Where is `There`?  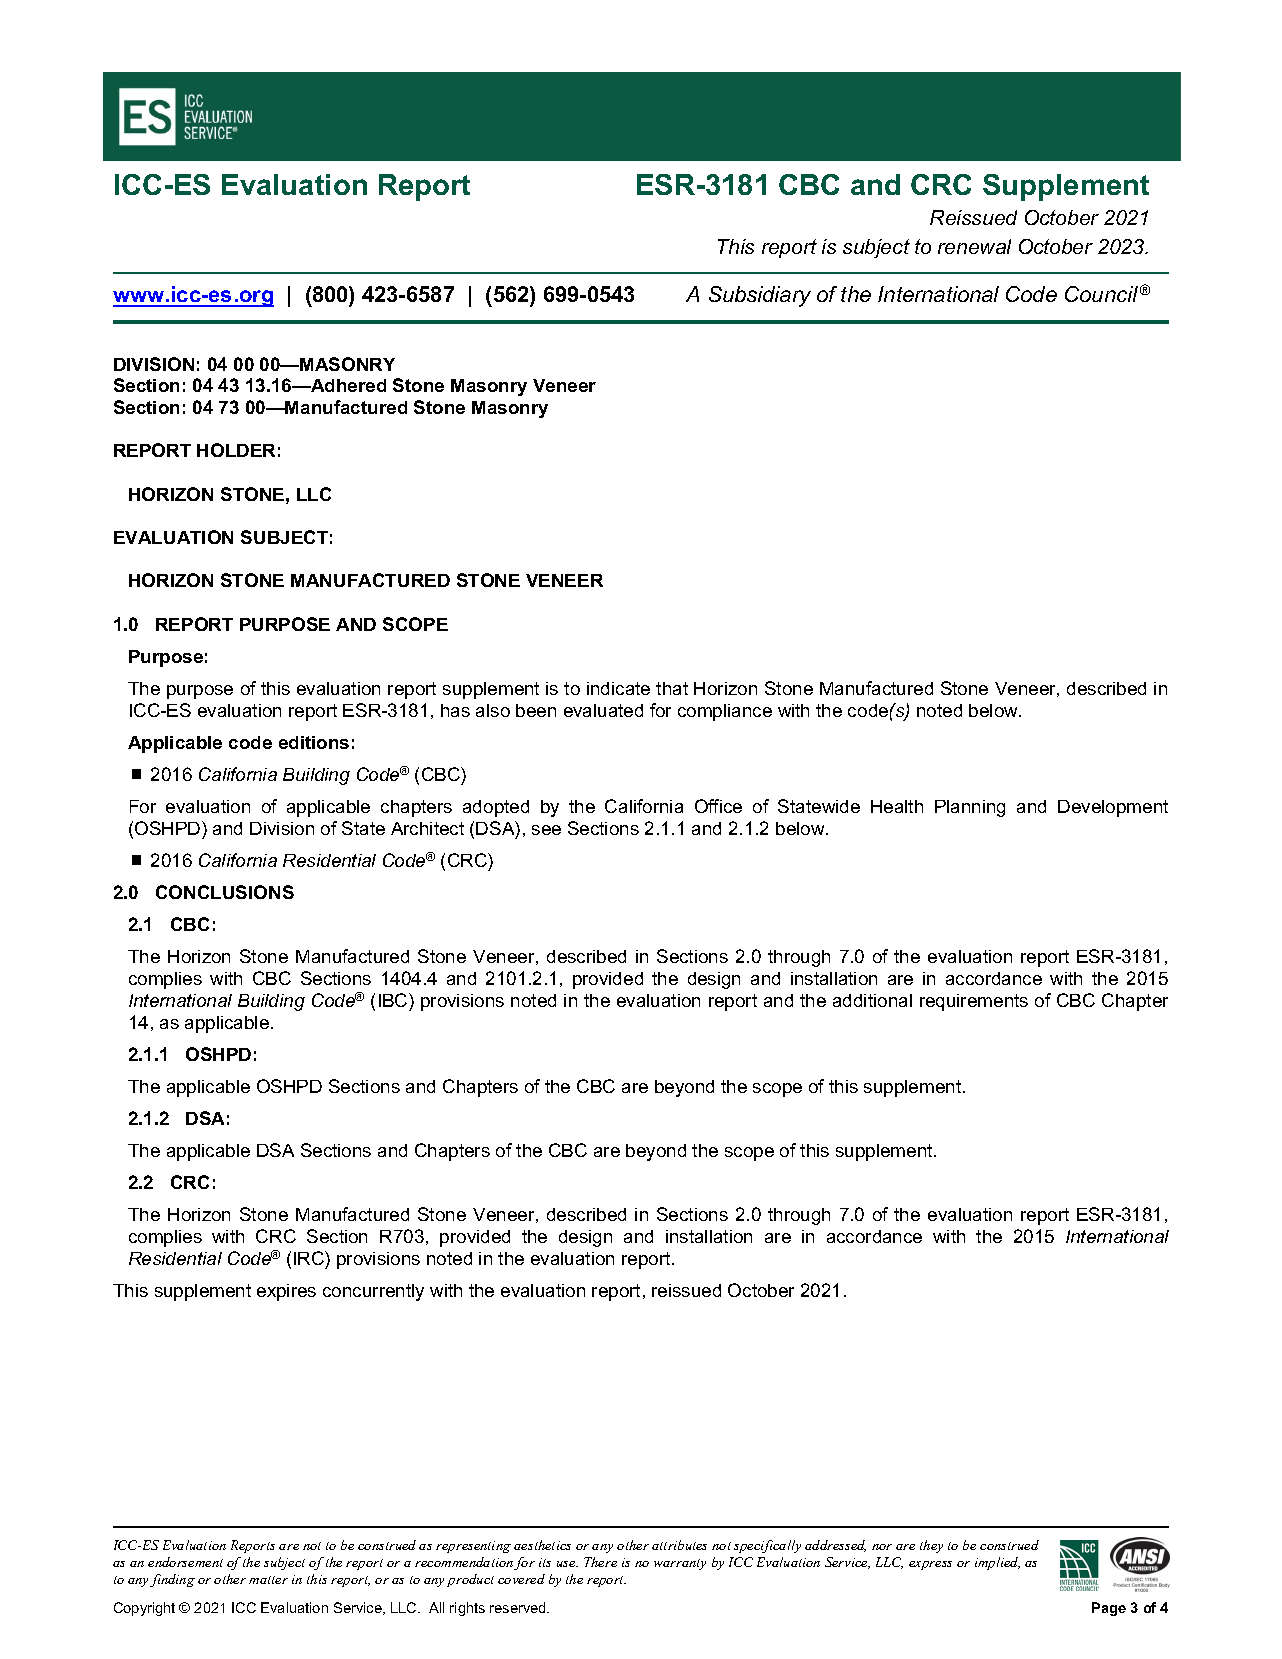
There is located at coordinates (600, 1562).
